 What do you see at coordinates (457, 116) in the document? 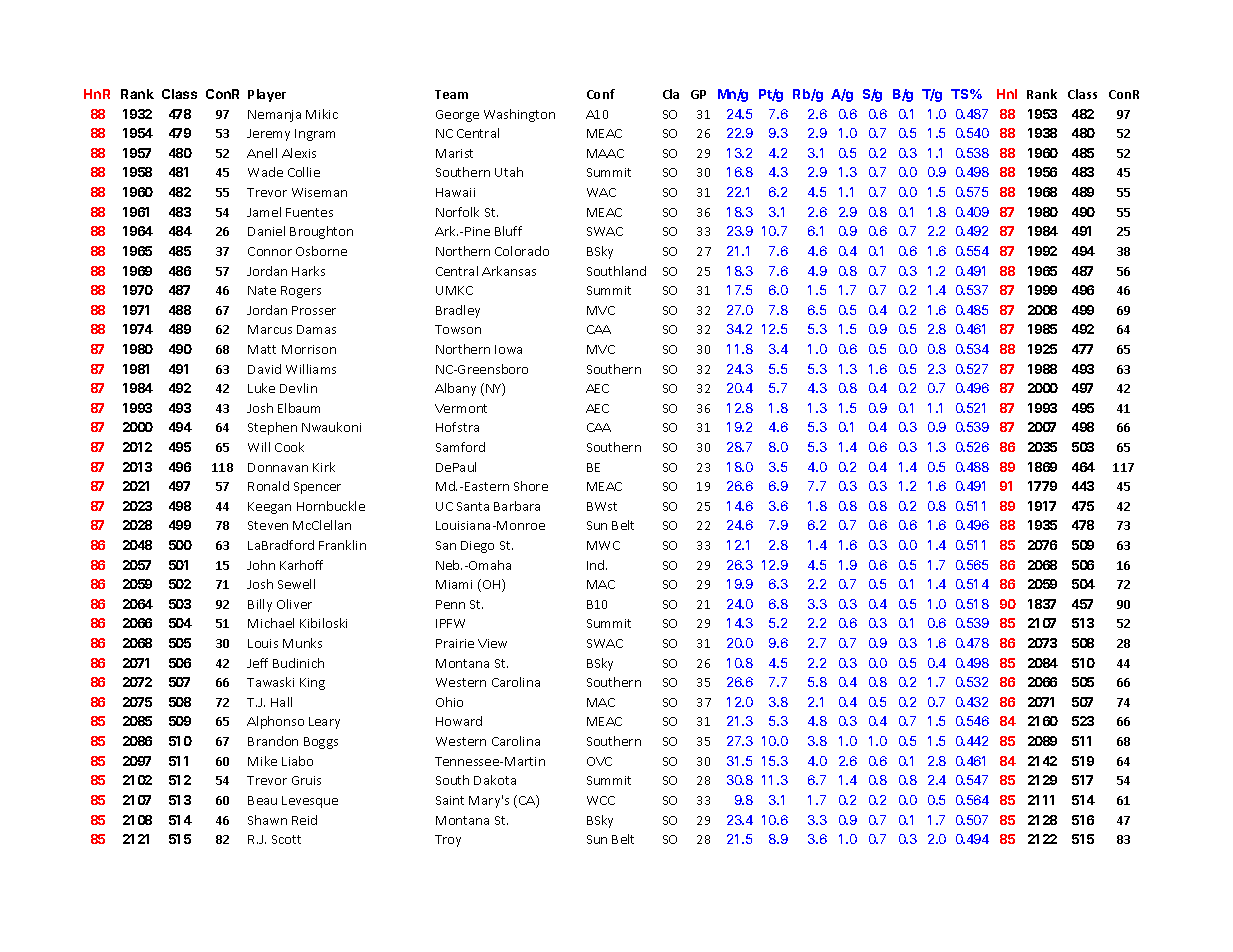
I see `George` at bounding box center [457, 116].
